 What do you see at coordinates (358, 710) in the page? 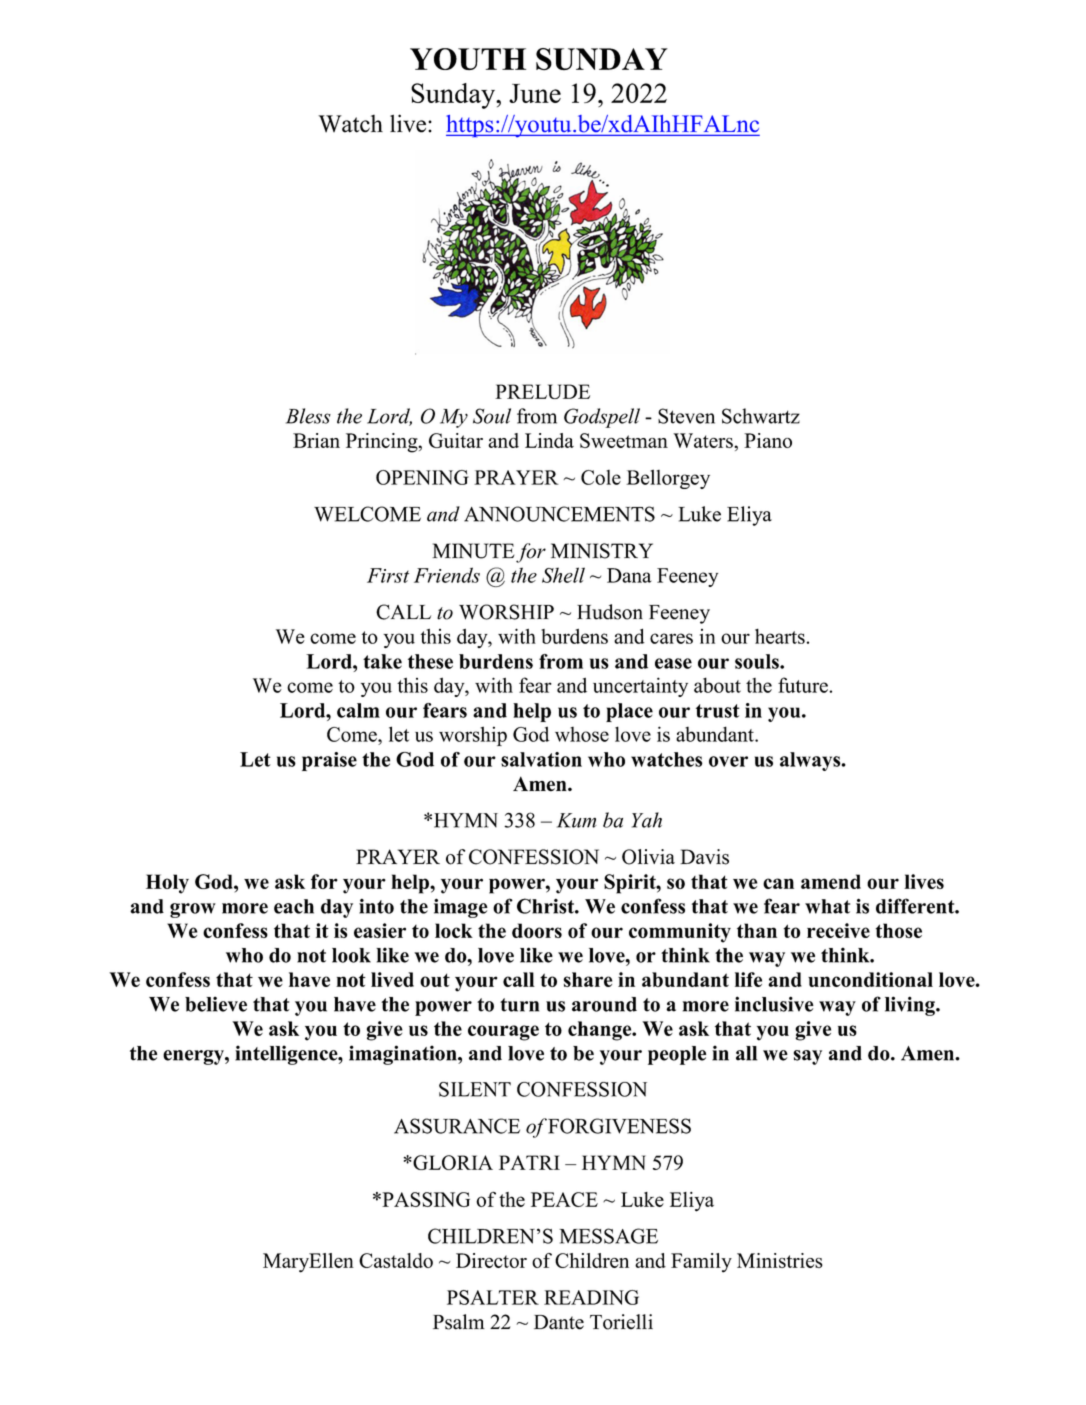
I see `calm` at bounding box center [358, 710].
